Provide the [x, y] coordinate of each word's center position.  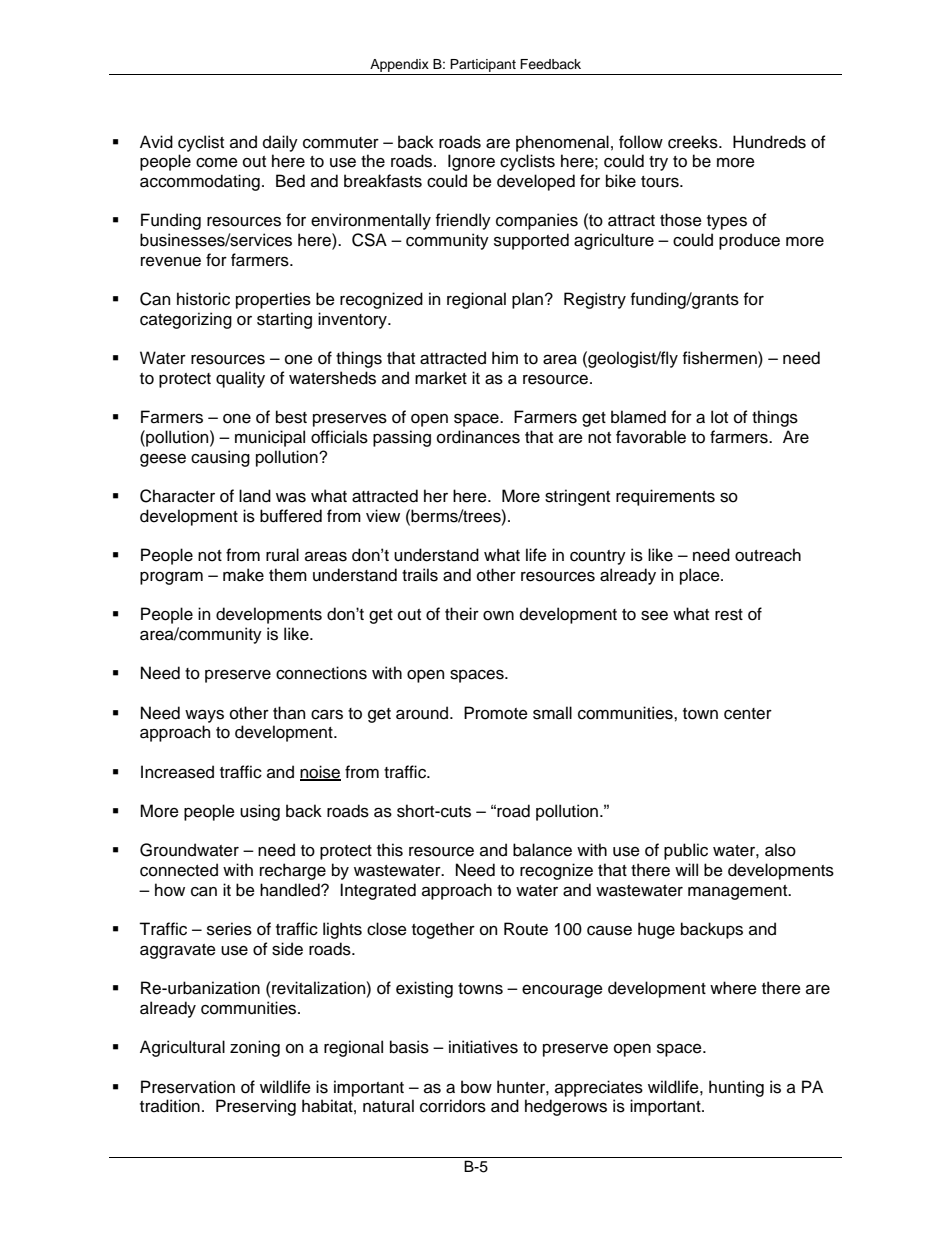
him [505, 357]
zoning [255, 1048]
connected [179, 870]
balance [542, 850]
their [462, 614]
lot [719, 417]
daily [280, 143]
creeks [694, 142]
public [686, 851]
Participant [483, 65]
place [701, 576]
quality [240, 379]
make [243, 575]
